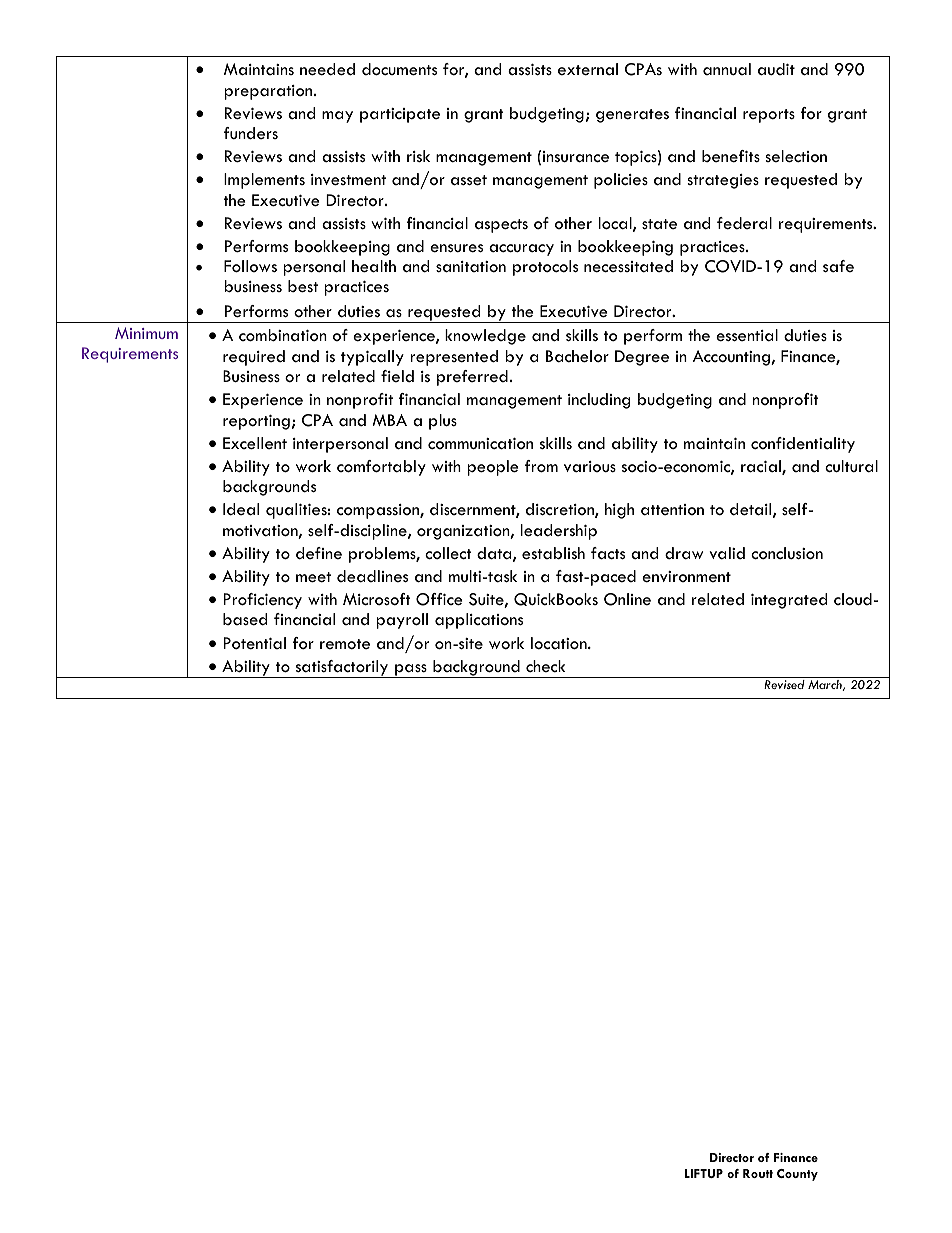 Image resolution: width=952 pixels, height=1233 pixels. I want to click on Potential, so click(255, 643).
